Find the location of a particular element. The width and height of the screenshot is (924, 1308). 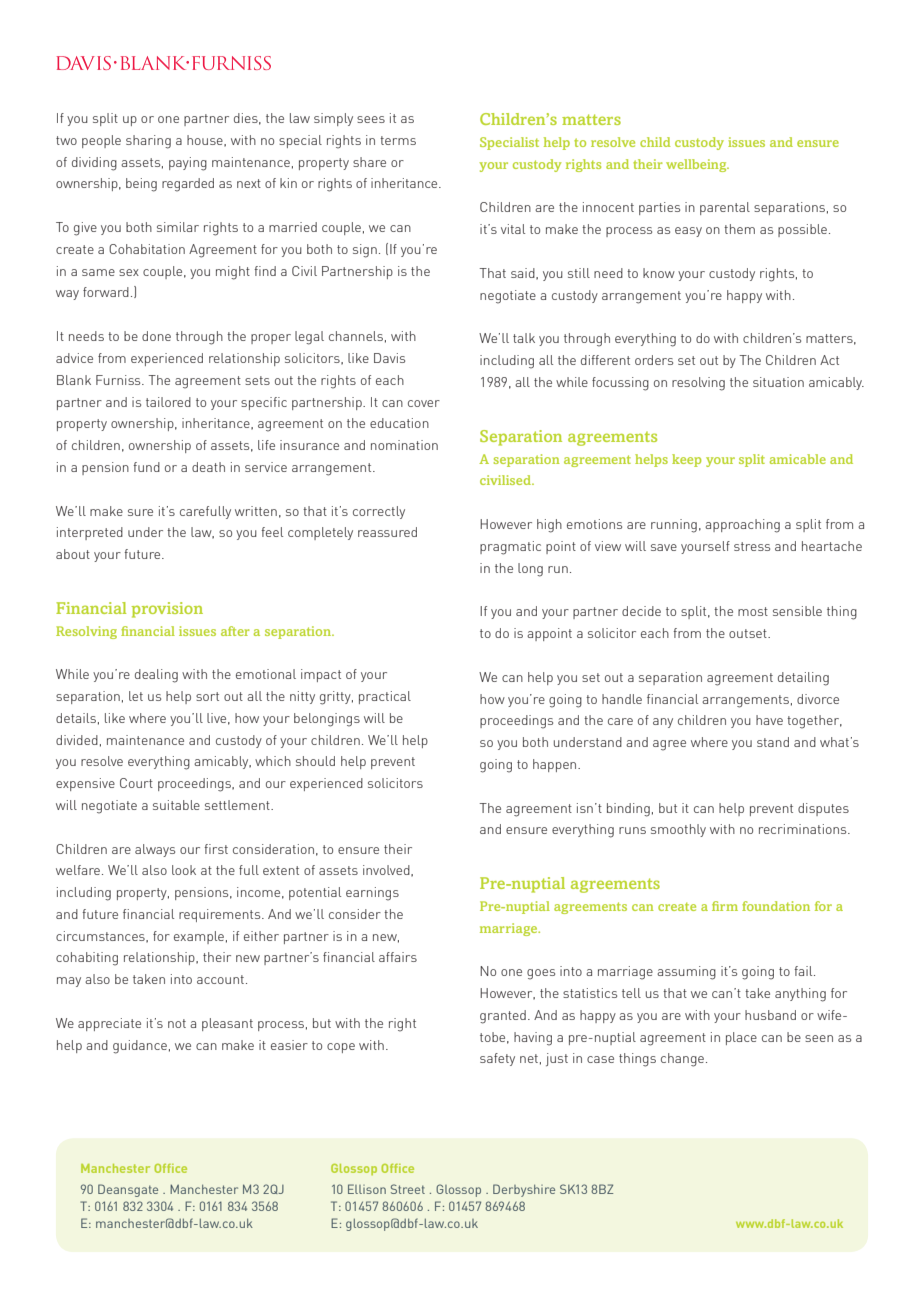

terms is located at coordinates (398, 140).
